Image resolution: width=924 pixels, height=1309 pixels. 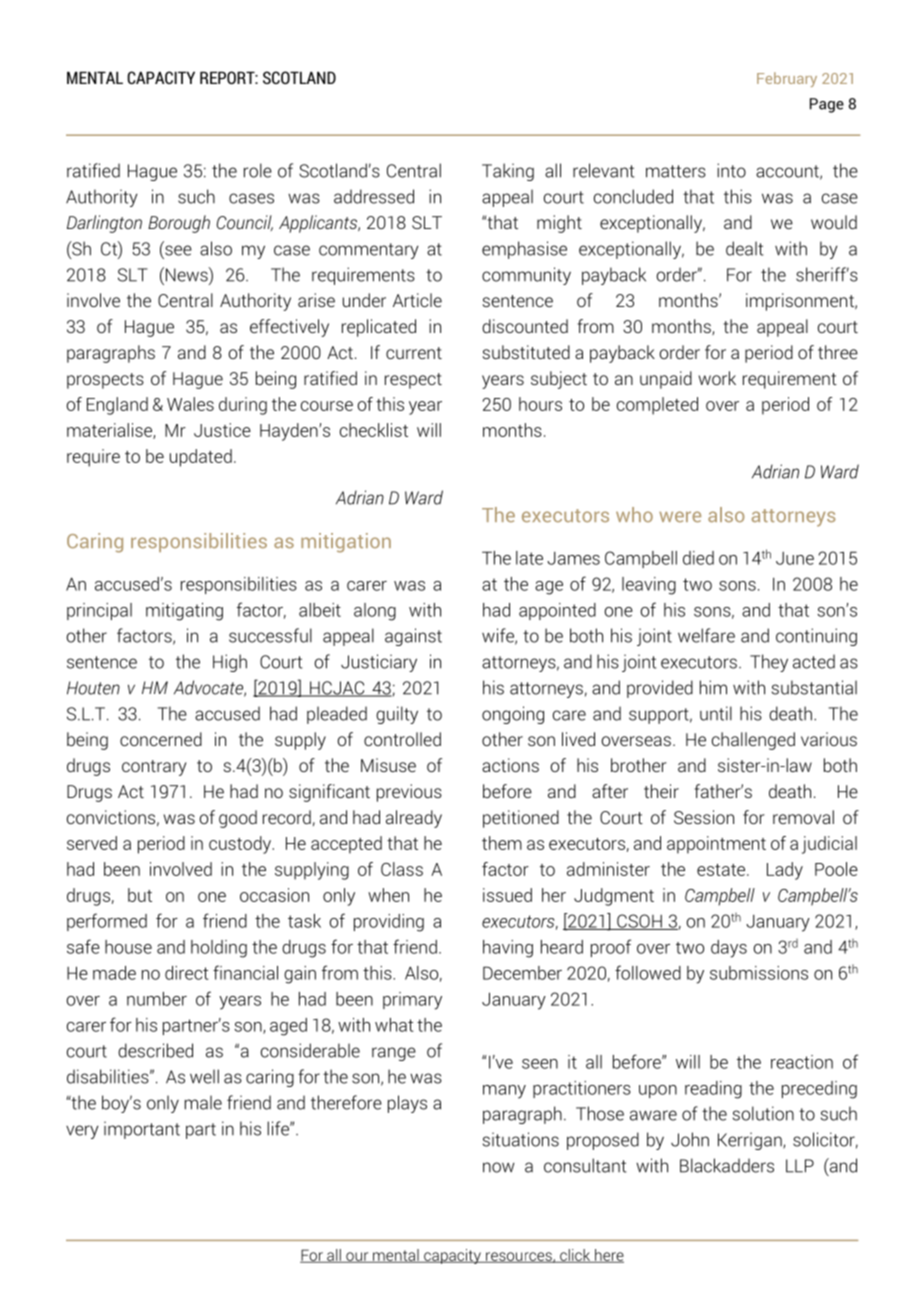 What do you see at coordinates (498, 1167) in the screenshot?
I see `now` at bounding box center [498, 1167].
